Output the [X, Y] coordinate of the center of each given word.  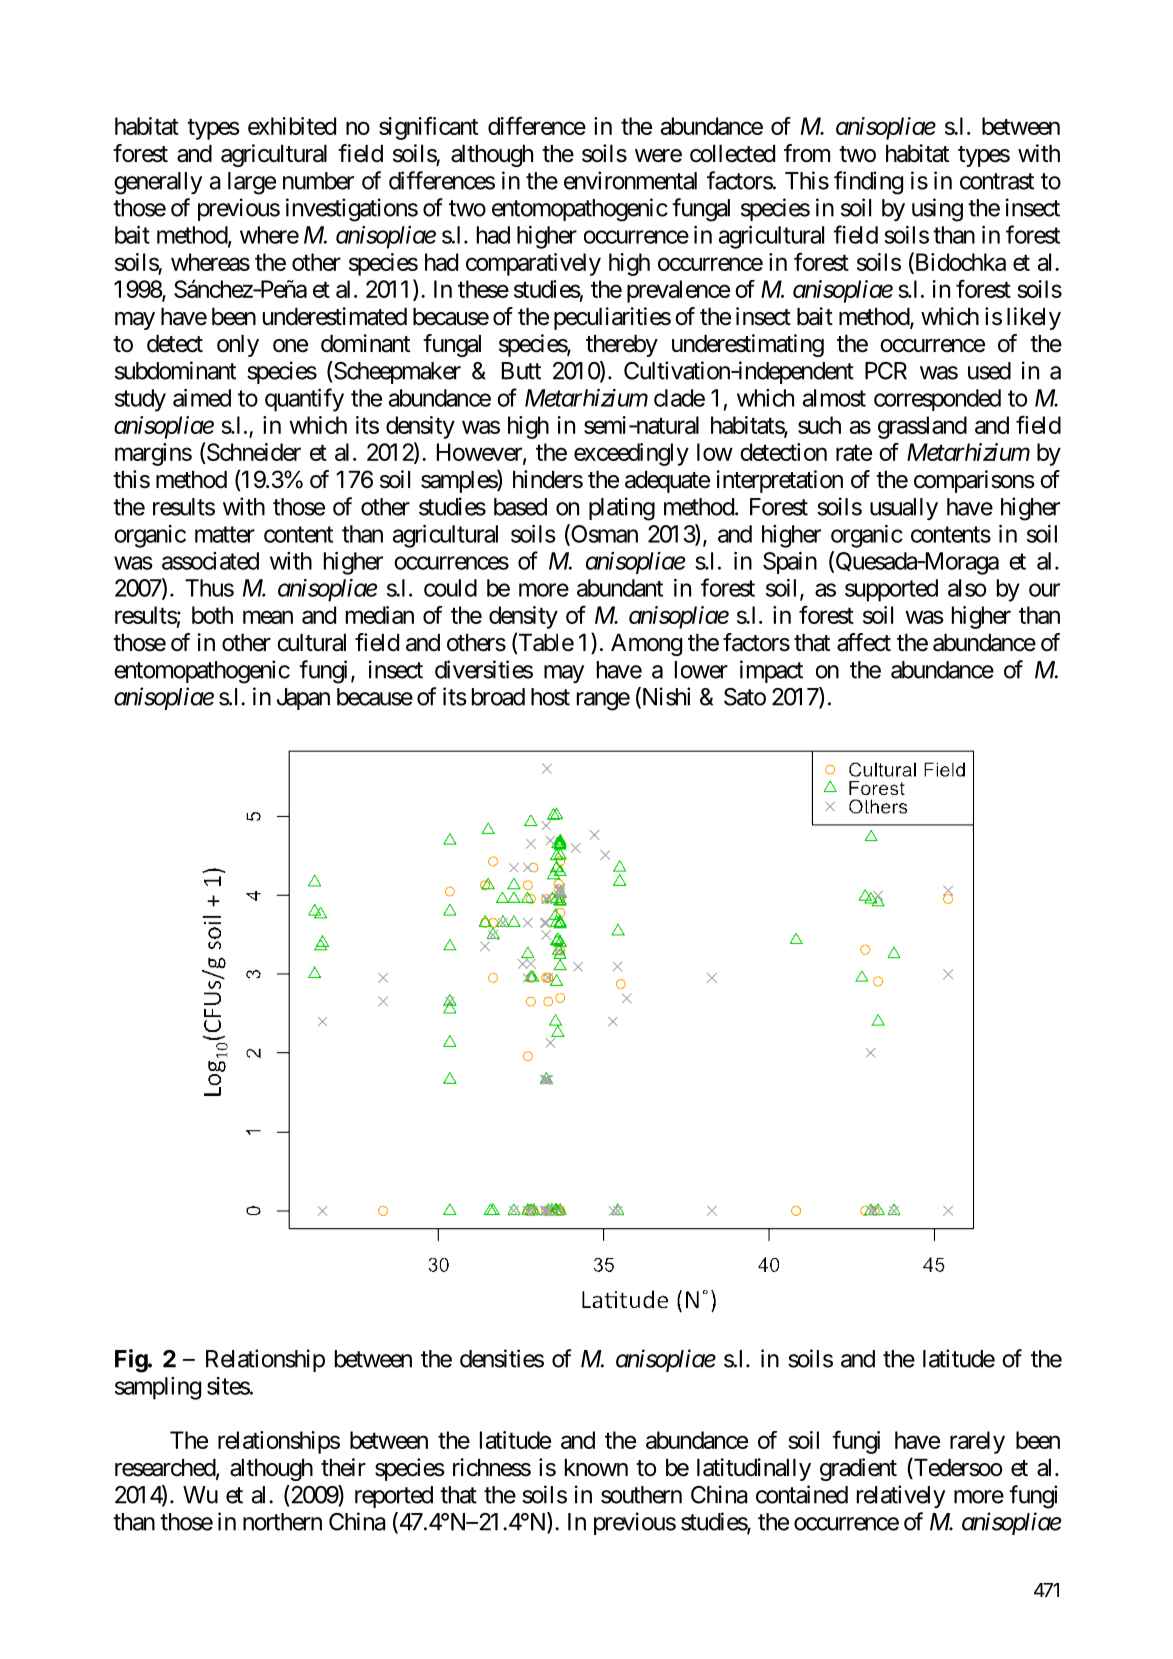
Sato [745, 697]
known [596, 1467]
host [550, 697]
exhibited [292, 126]
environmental [630, 180]
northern [282, 1522]
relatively [901, 1496]
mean [268, 617]
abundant [620, 588]
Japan [303, 699]
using [937, 210]
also [967, 588]
